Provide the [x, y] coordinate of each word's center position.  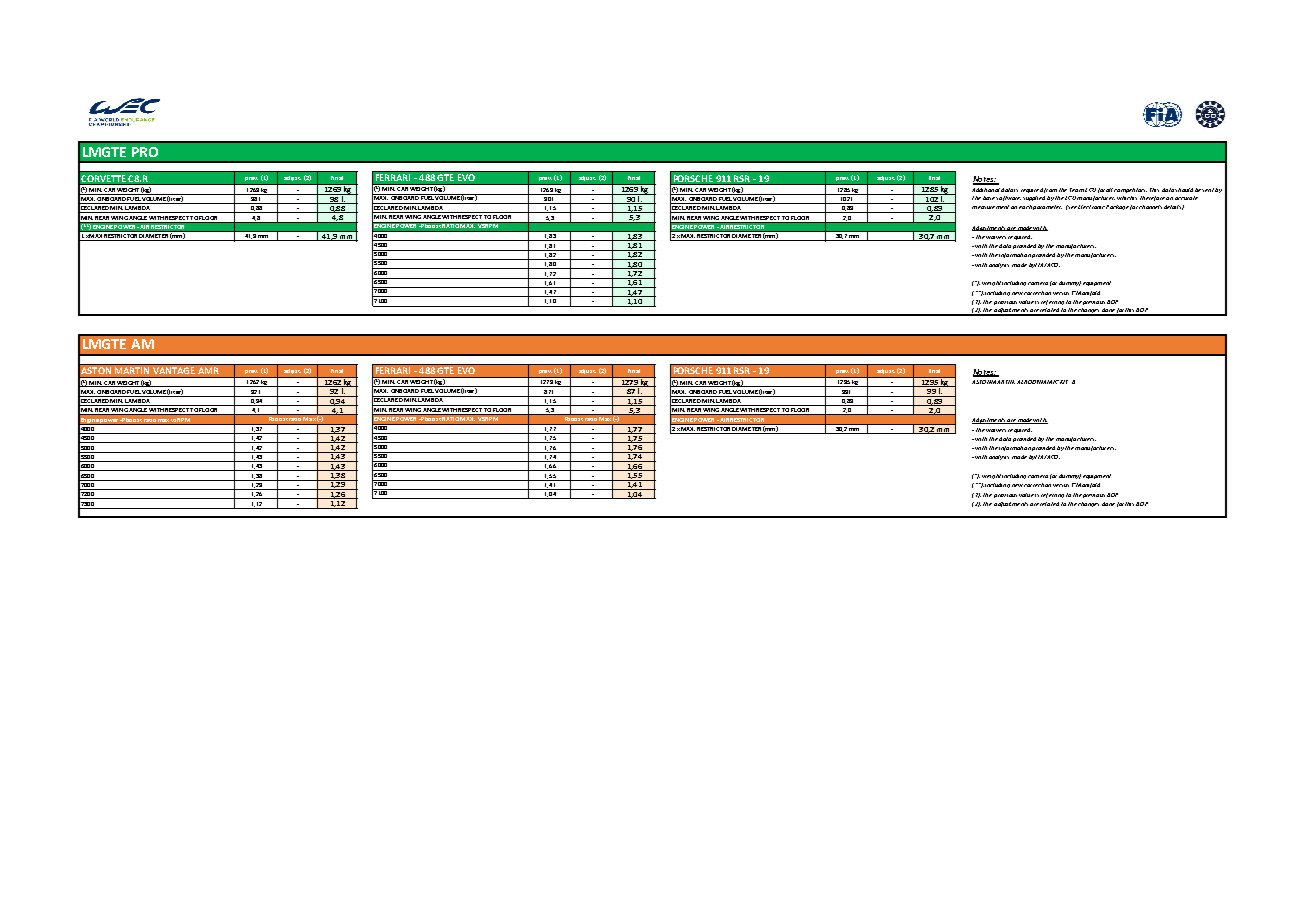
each [1025, 207]
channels [1150, 207]
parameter [1047, 207]
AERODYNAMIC [1038, 382]
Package [1117, 207]
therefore [1152, 198]
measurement [990, 207]
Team [1077, 190]
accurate [1186, 198]
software [1008, 198]
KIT [1064, 382]
